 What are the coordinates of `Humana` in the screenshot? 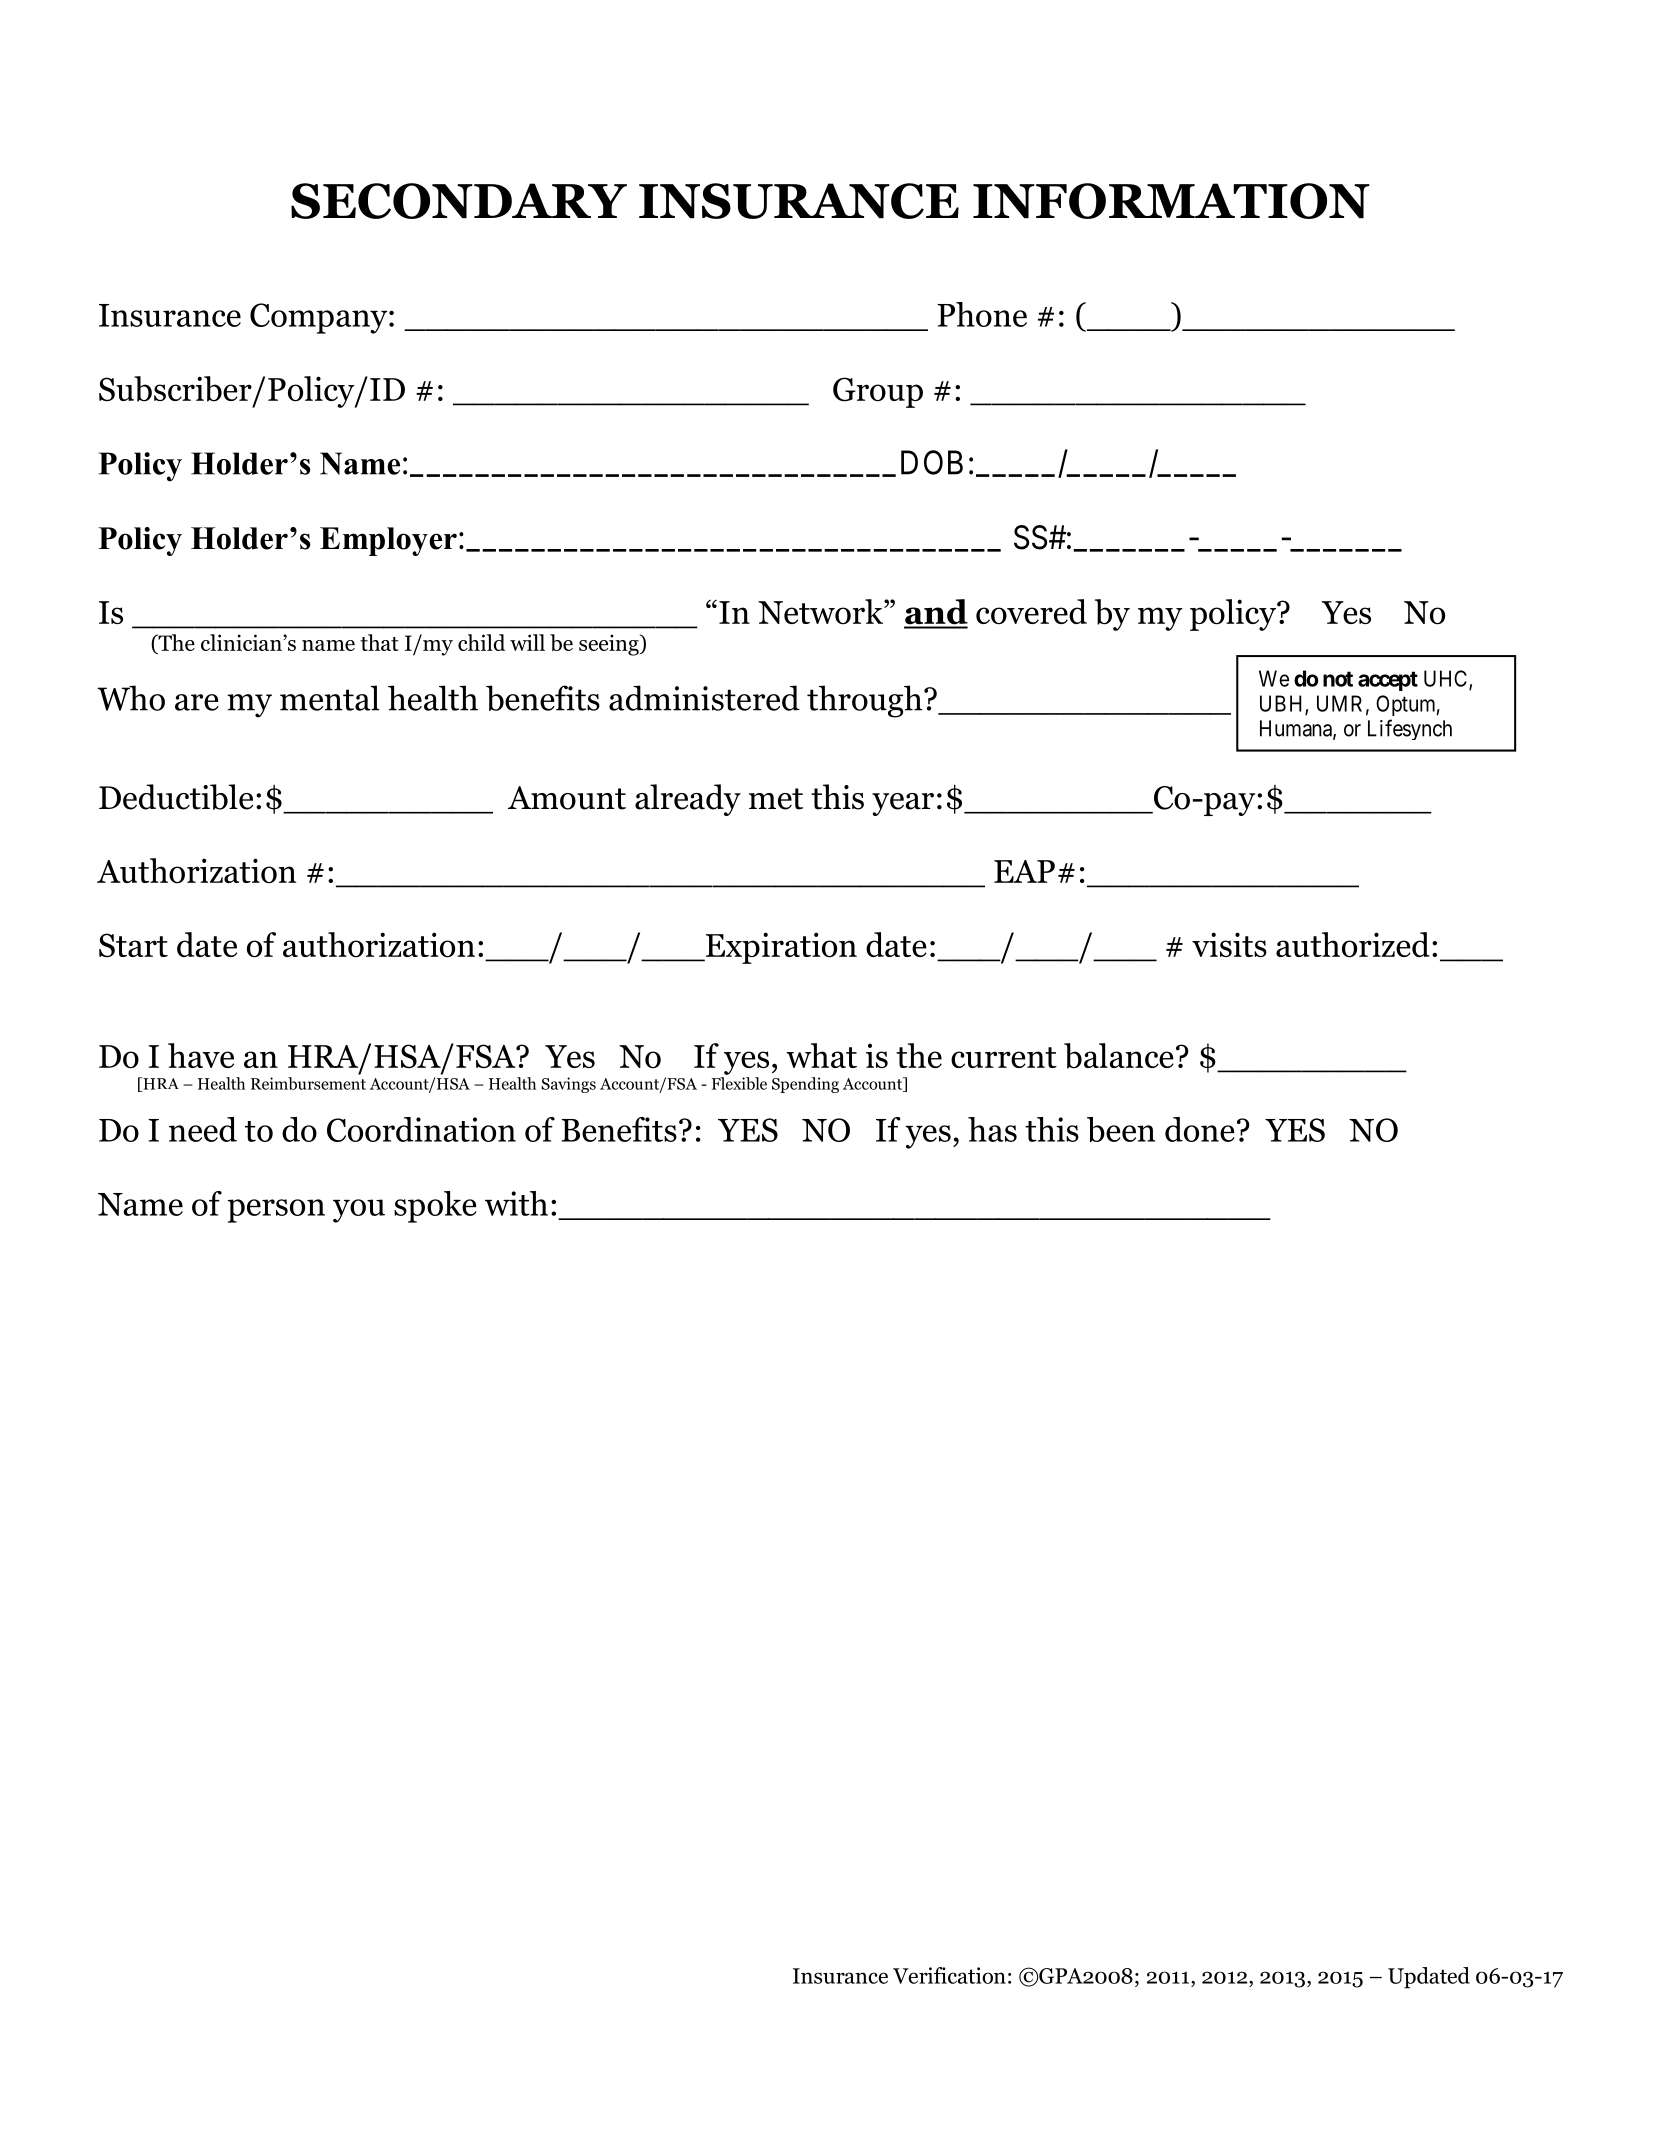 It's located at (1297, 729).
